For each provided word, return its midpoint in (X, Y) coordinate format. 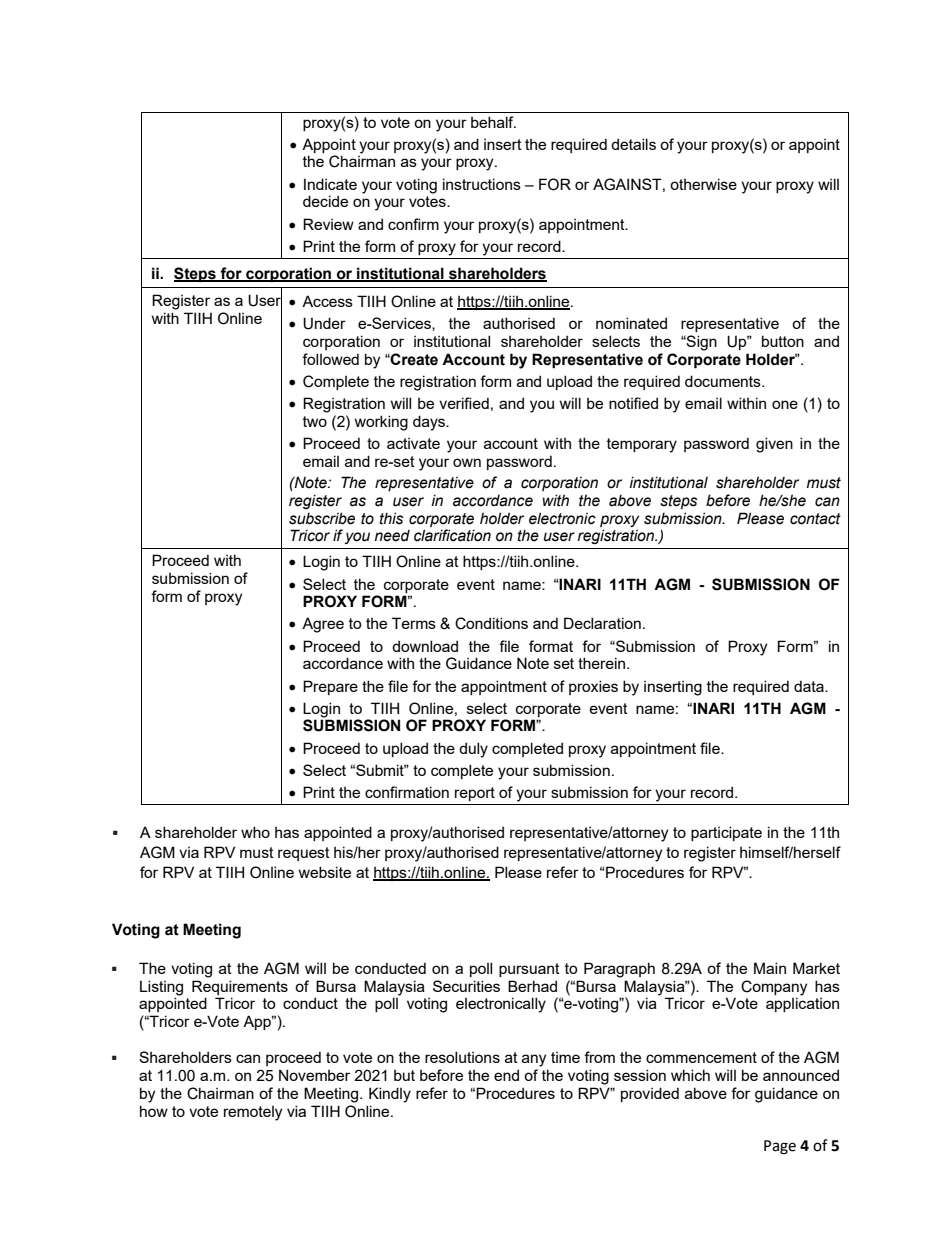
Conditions (491, 623)
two (315, 421)
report (475, 794)
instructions (482, 184)
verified (464, 403)
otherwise (703, 184)
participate (726, 833)
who (255, 832)
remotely (253, 1113)
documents (724, 381)
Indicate (330, 184)
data (810, 686)
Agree (323, 625)
